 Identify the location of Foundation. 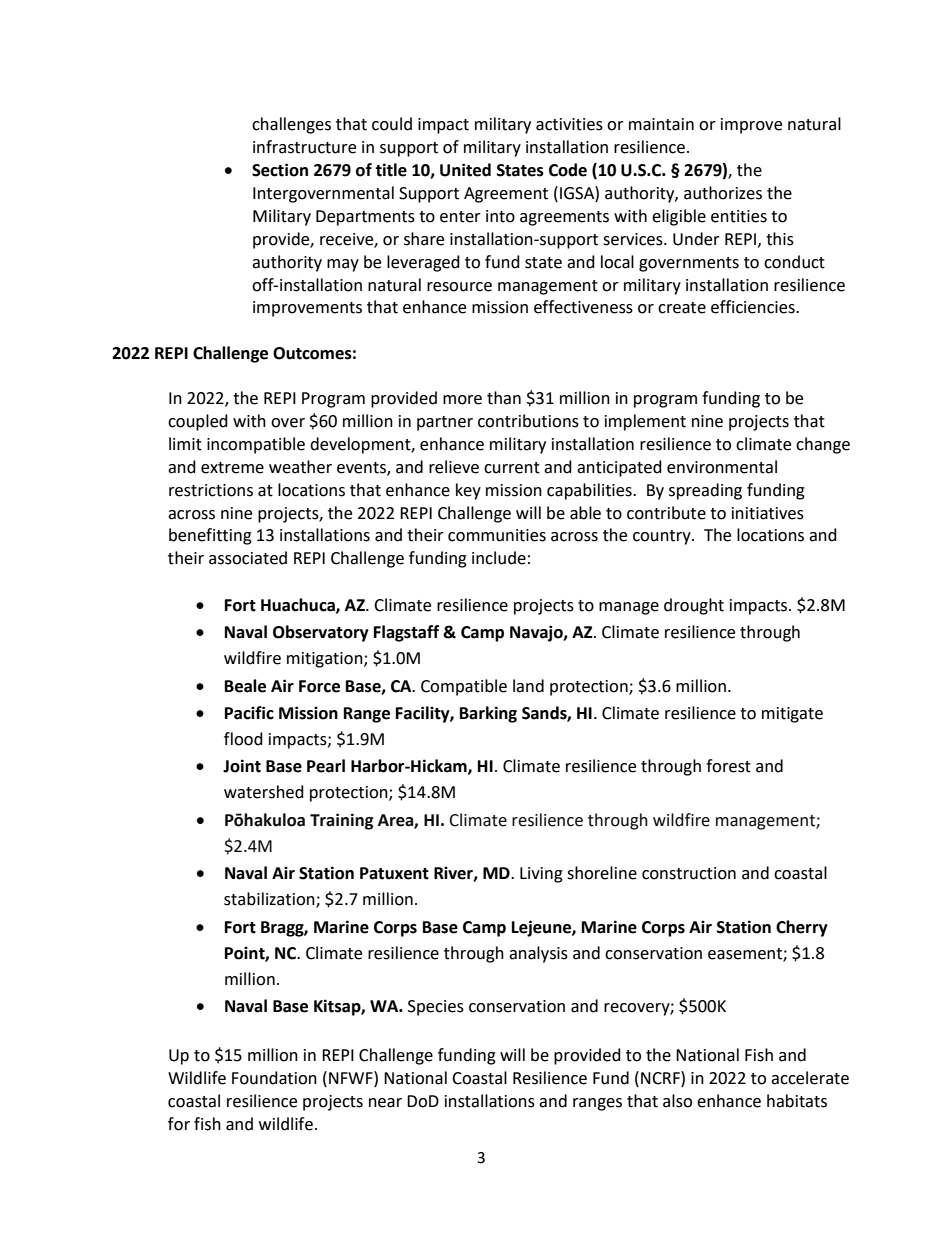
(274, 1078).
